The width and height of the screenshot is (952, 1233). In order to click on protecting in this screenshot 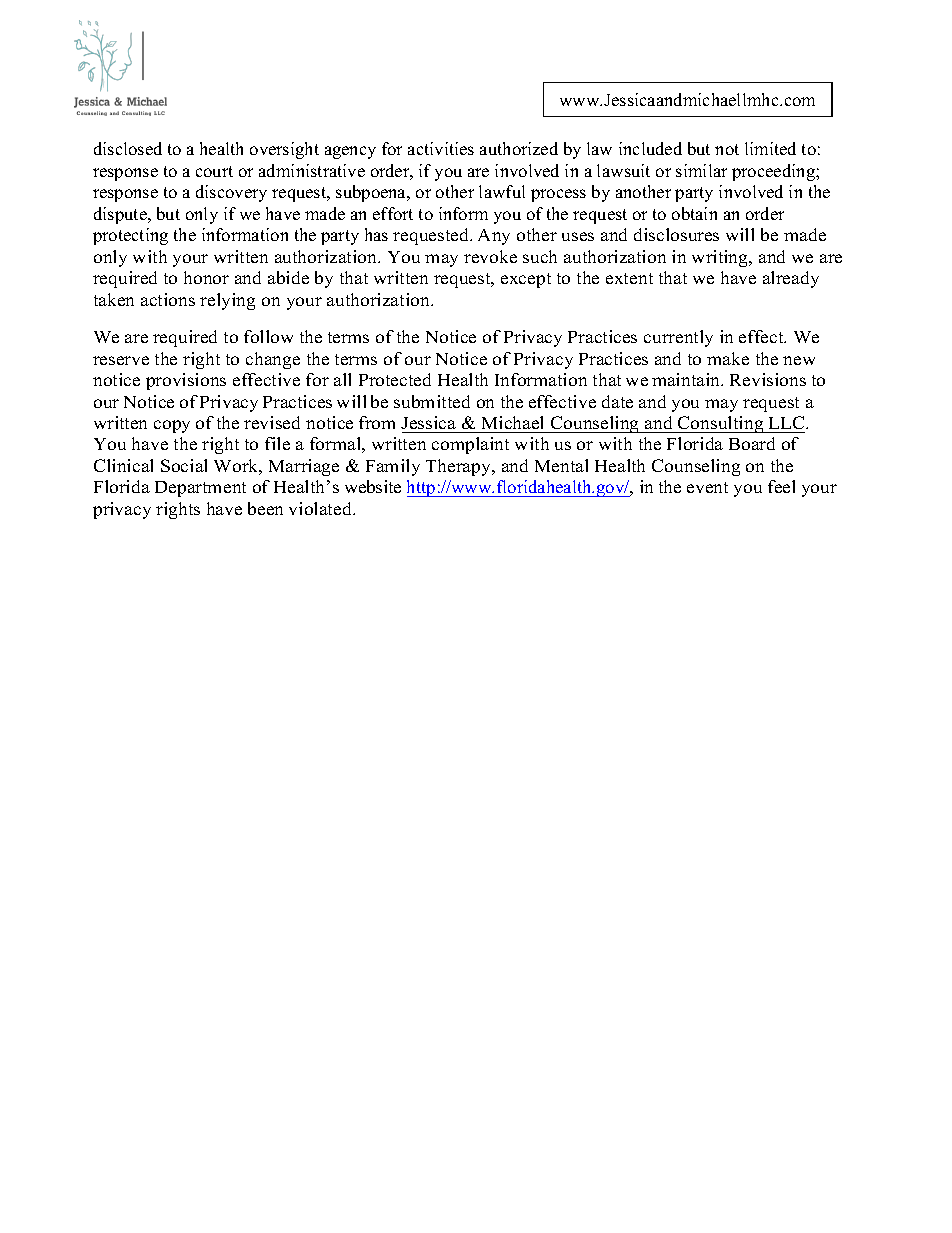, I will do `click(130, 236)`.
